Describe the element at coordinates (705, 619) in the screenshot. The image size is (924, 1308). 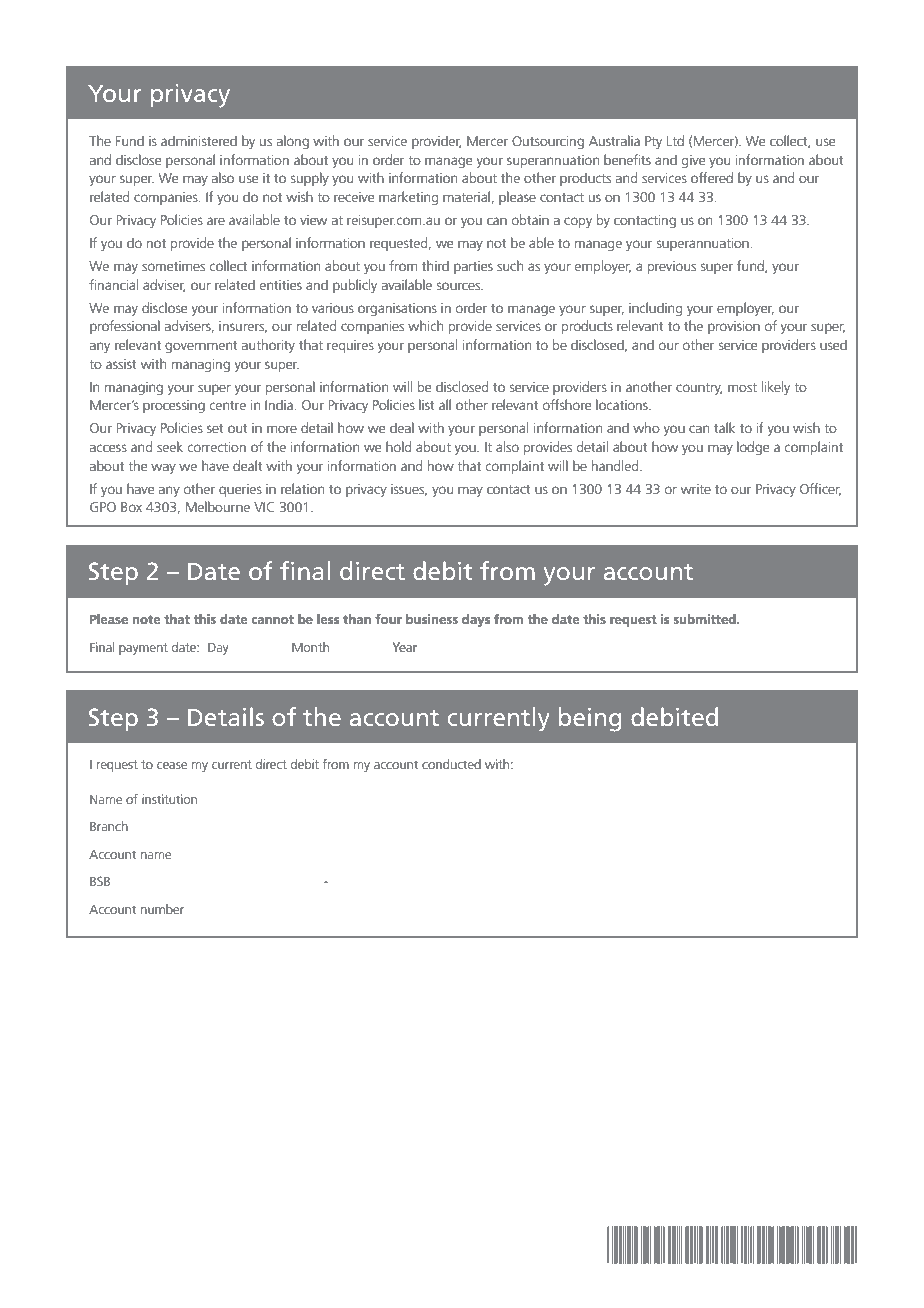
I see `submitted` at that location.
